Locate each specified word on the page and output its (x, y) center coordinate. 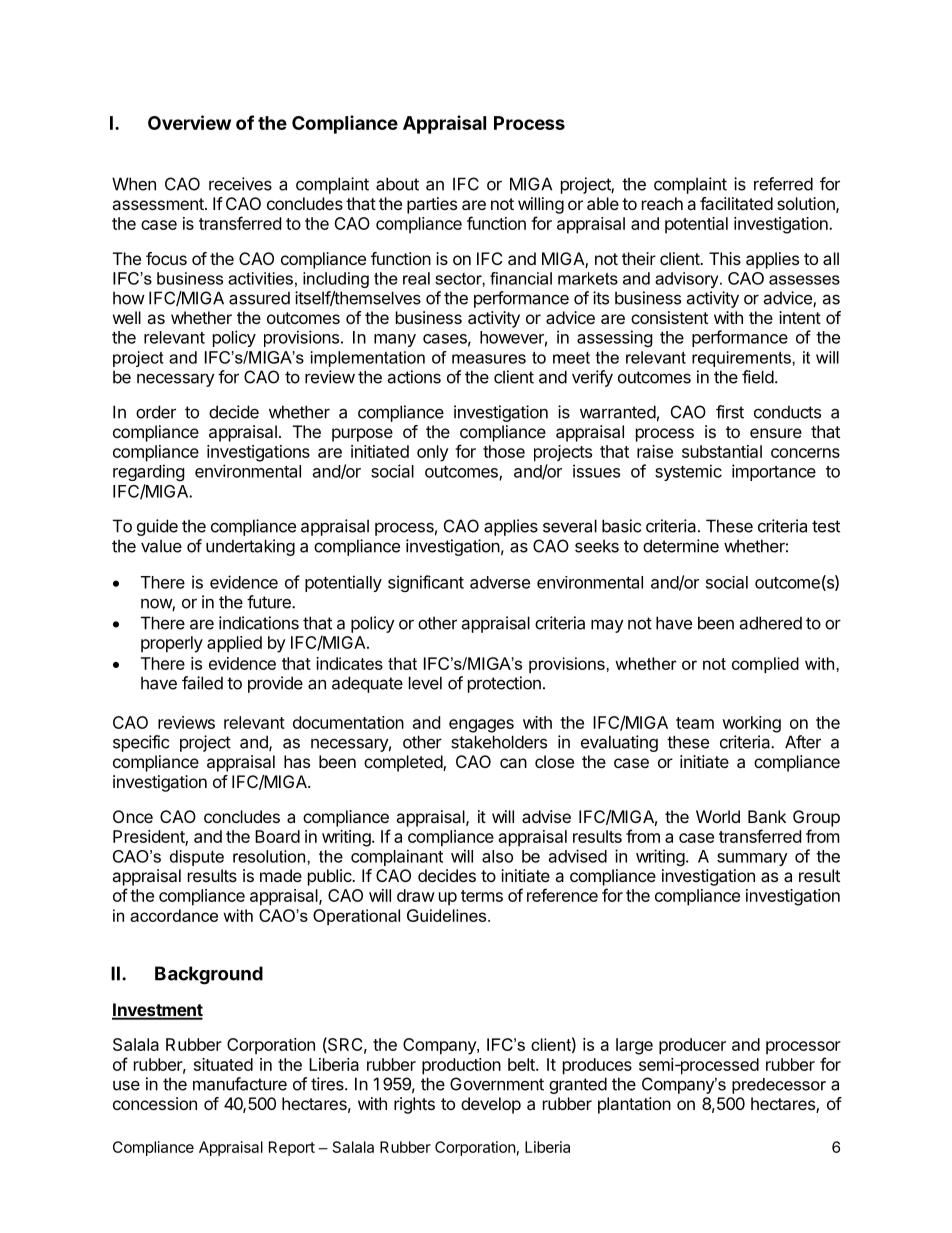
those (504, 451)
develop (491, 1105)
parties (432, 205)
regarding (149, 472)
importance (774, 472)
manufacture (240, 1084)
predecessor (779, 1086)
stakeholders (499, 742)
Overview (189, 122)
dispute (197, 858)
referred (783, 184)
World (718, 816)
